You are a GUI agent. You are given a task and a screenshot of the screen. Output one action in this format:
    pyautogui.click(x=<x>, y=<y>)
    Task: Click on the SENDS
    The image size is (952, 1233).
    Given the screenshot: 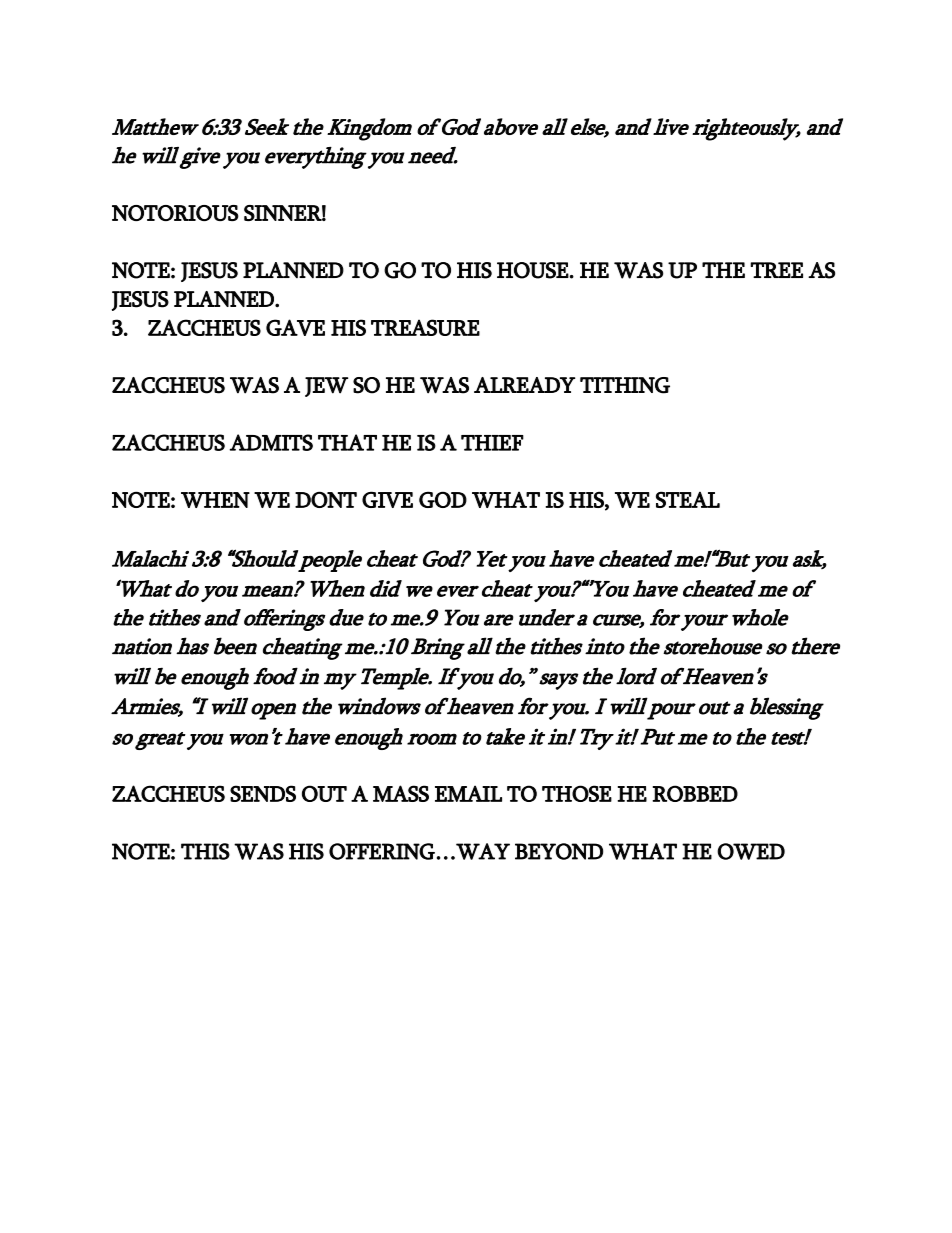 What is the action you would take?
    pyautogui.click(x=263, y=793)
